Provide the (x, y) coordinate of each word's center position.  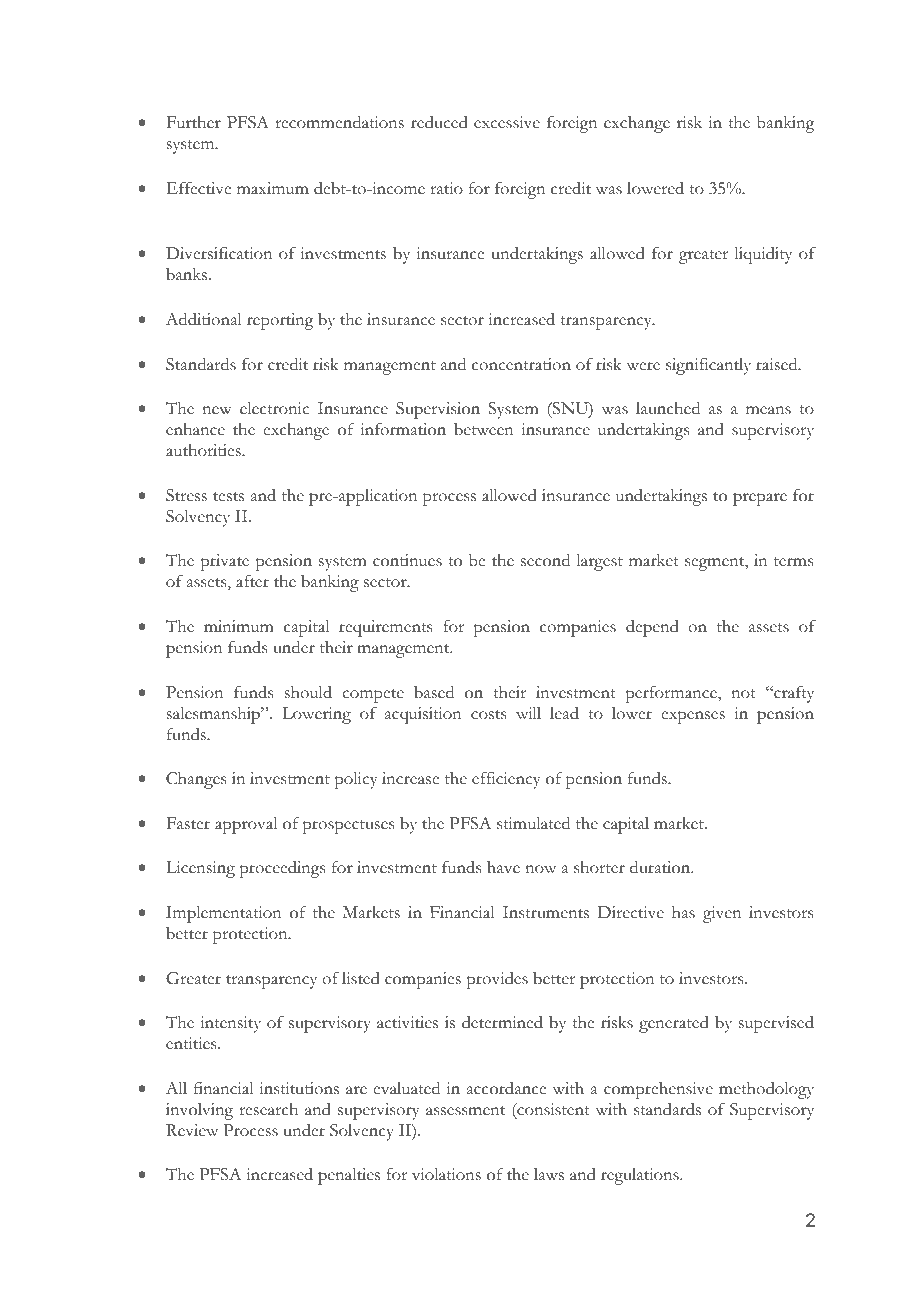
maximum (273, 188)
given (722, 914)
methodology (766, 1090)
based (434, 692)
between (484, 429)
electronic (274, 408)
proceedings (282, 869)
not (743, 694)
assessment (465, 1111)
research (268, 1109)
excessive (507, 122)
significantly (708, 366)
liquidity (763, 255)
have (503, 867)
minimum (239, 626)
